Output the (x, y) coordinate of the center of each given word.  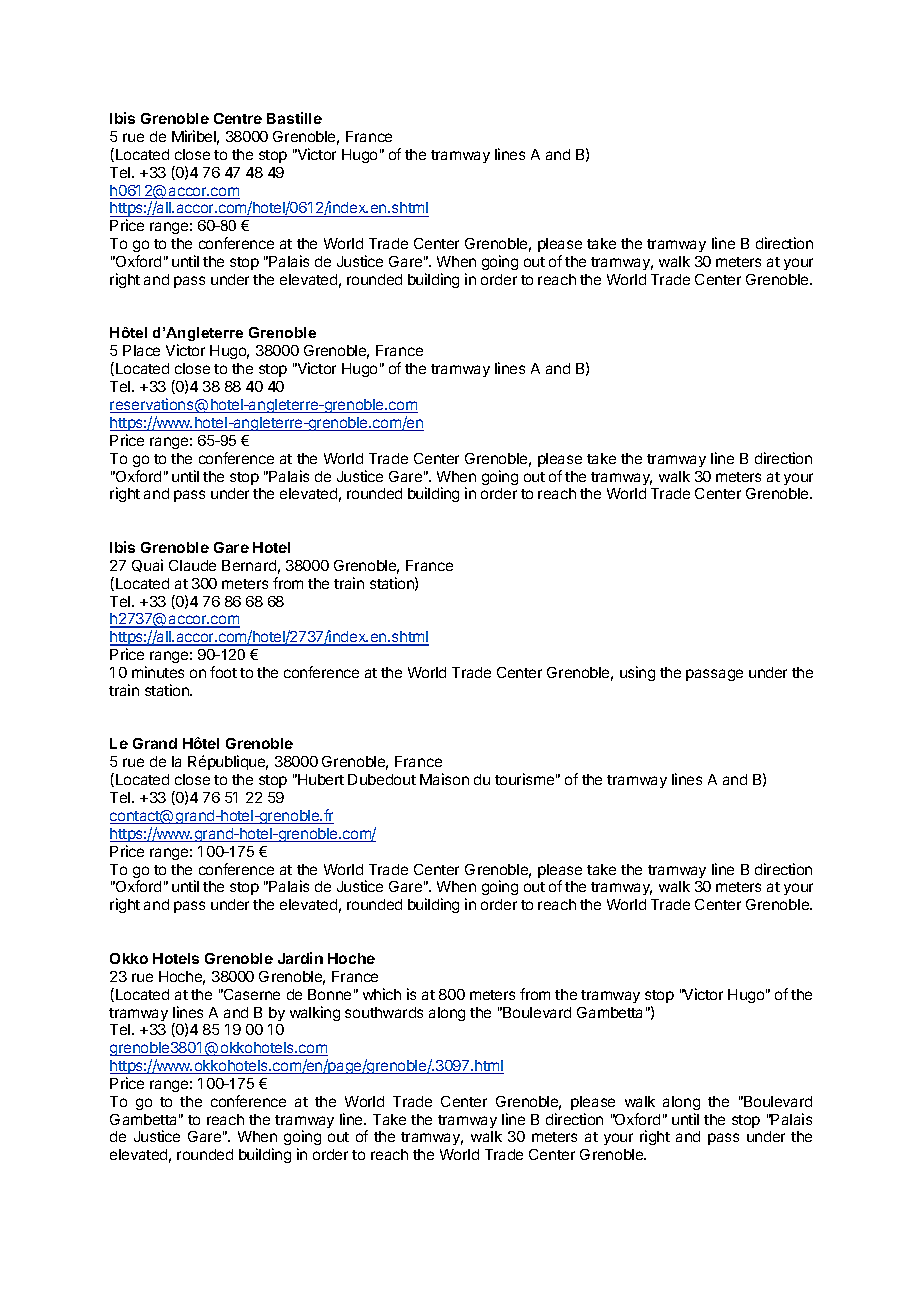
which (382, 994)
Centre (238, 118)
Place (141, 350)
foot (223, 672)
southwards (384, 1012)
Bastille (294, 118)
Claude (192, 565)
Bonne (329, 994)
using (637, 673)
